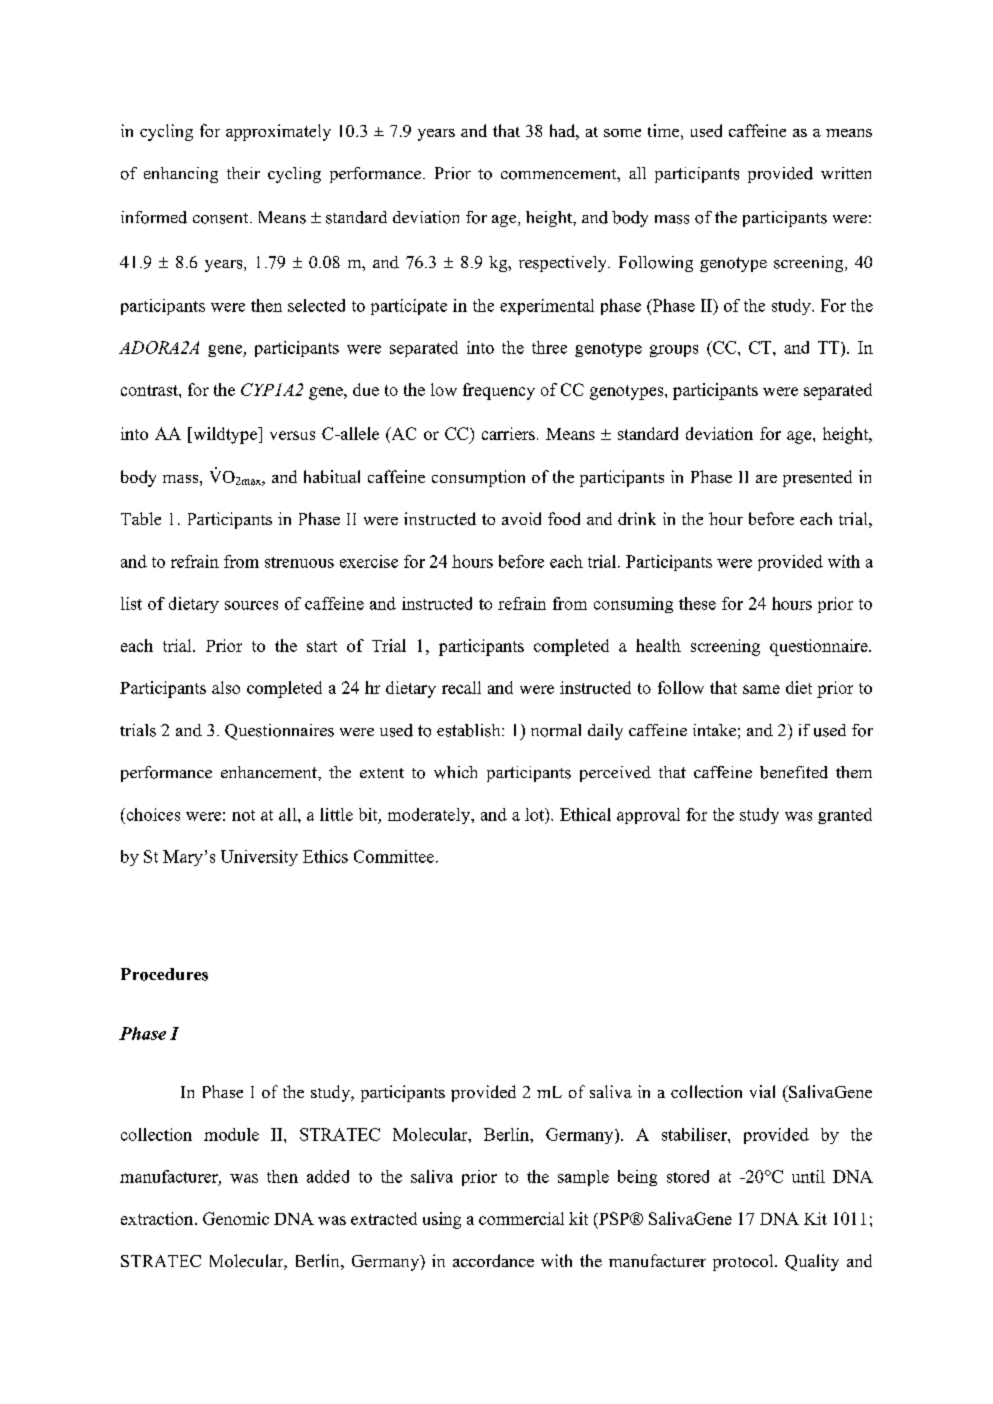  What do you see at coordinates (461, 687) in the page?
I see `recall` at bounding box center [461, 687].
